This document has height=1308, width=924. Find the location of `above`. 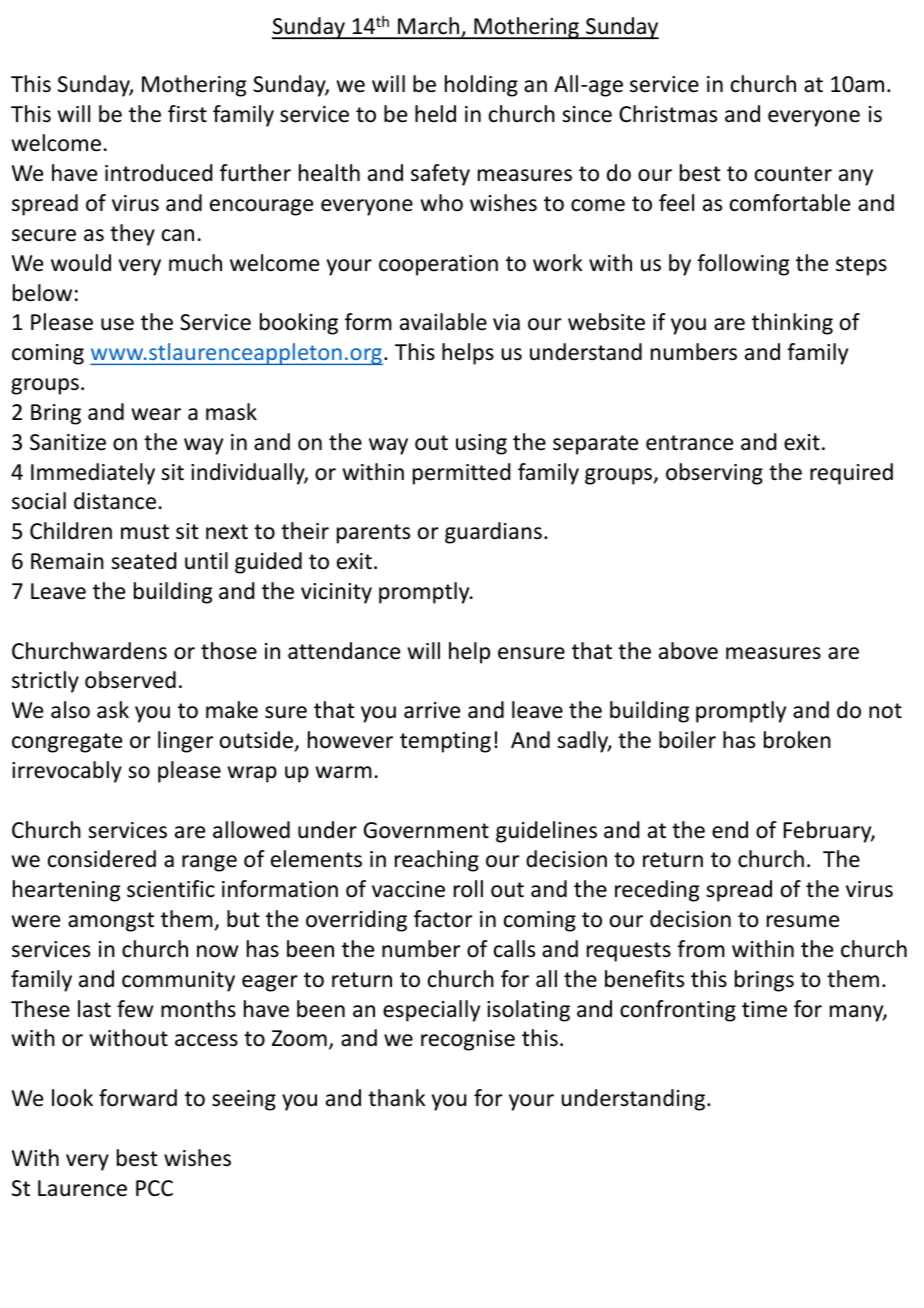

above is located at coordinates (688, 651).
